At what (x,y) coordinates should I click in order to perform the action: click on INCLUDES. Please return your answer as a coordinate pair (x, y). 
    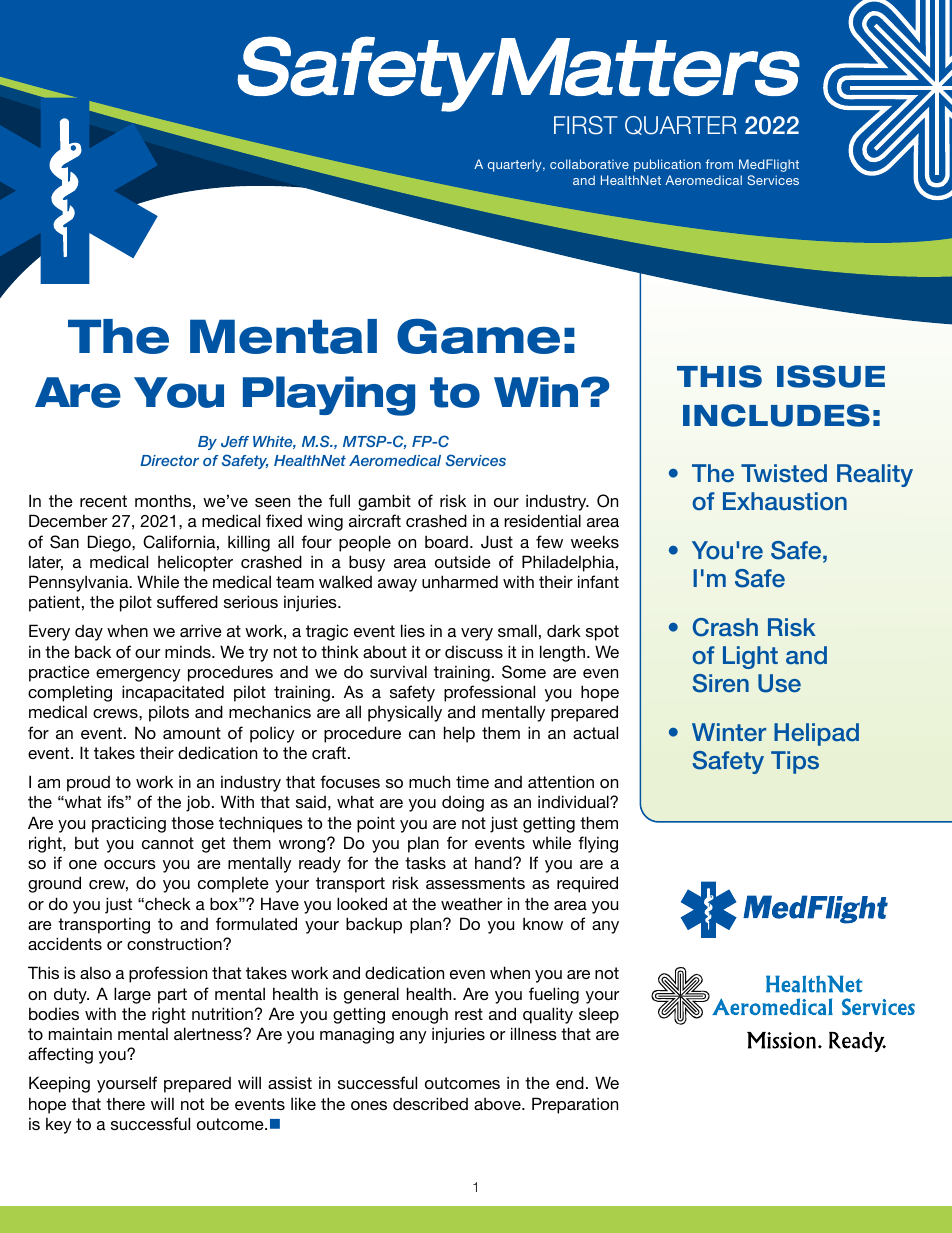
    Looking at the image, I should click on (776, 415).
